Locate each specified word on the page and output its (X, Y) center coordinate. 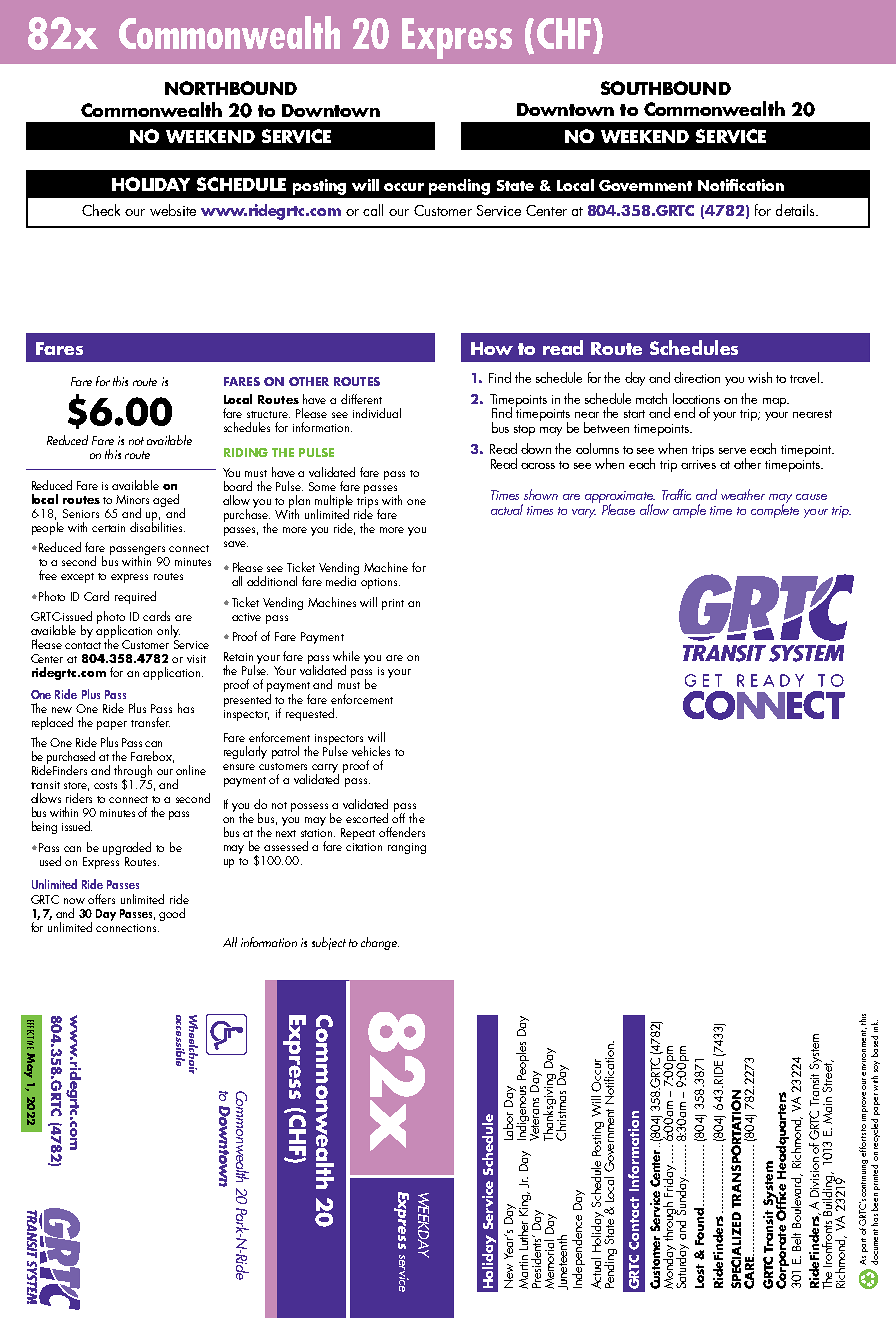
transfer (150, 722)
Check (101, 210)
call (373, 210)
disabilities (157, 526)
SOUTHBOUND (666, 88)
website (173, 210)
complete (775, 509)
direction (697, 377)
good (172, 914)
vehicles (371, 751)
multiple (334, 503)
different (361, 399)
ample (689, 511)
